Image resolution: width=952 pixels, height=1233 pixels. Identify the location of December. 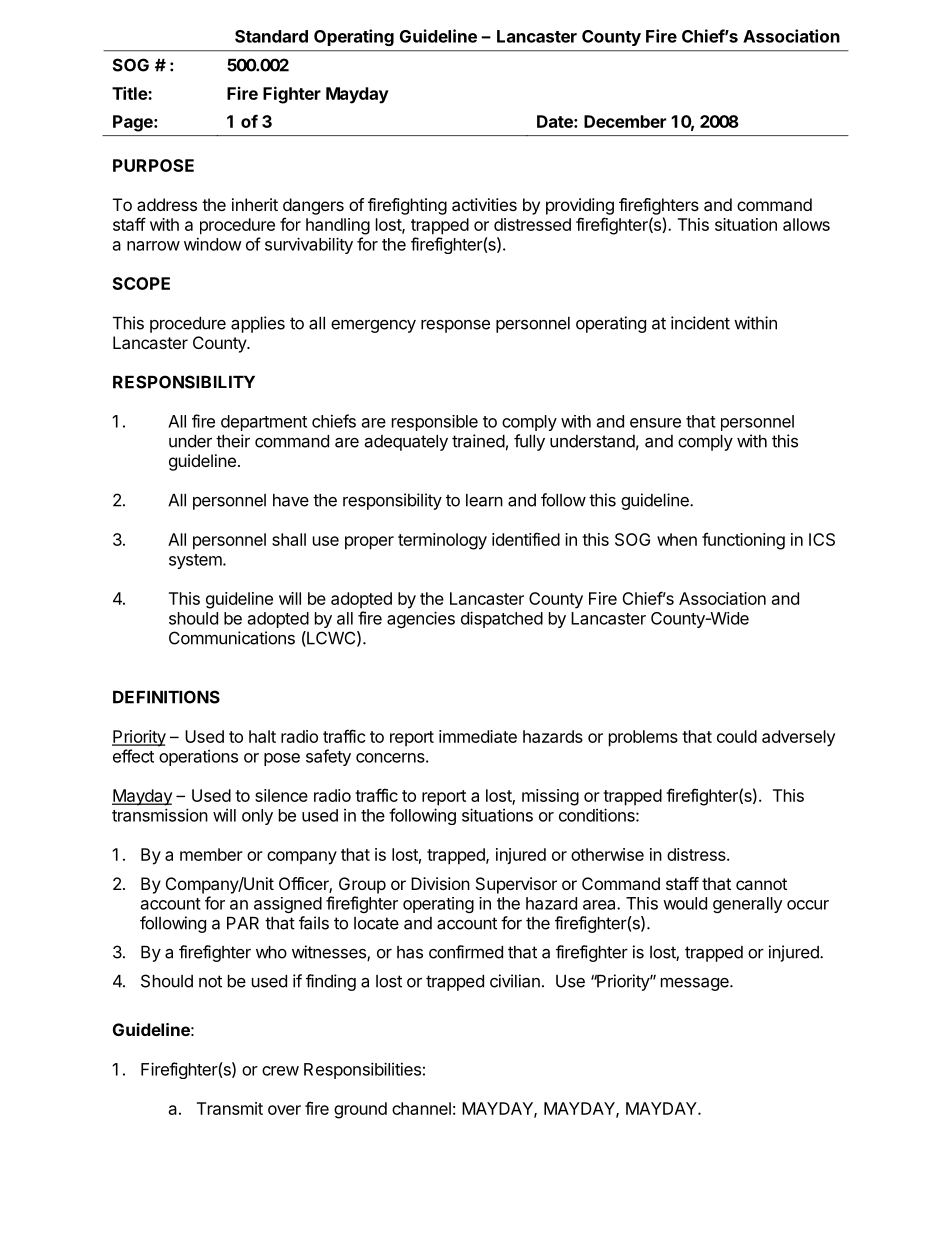
(625, 121).
